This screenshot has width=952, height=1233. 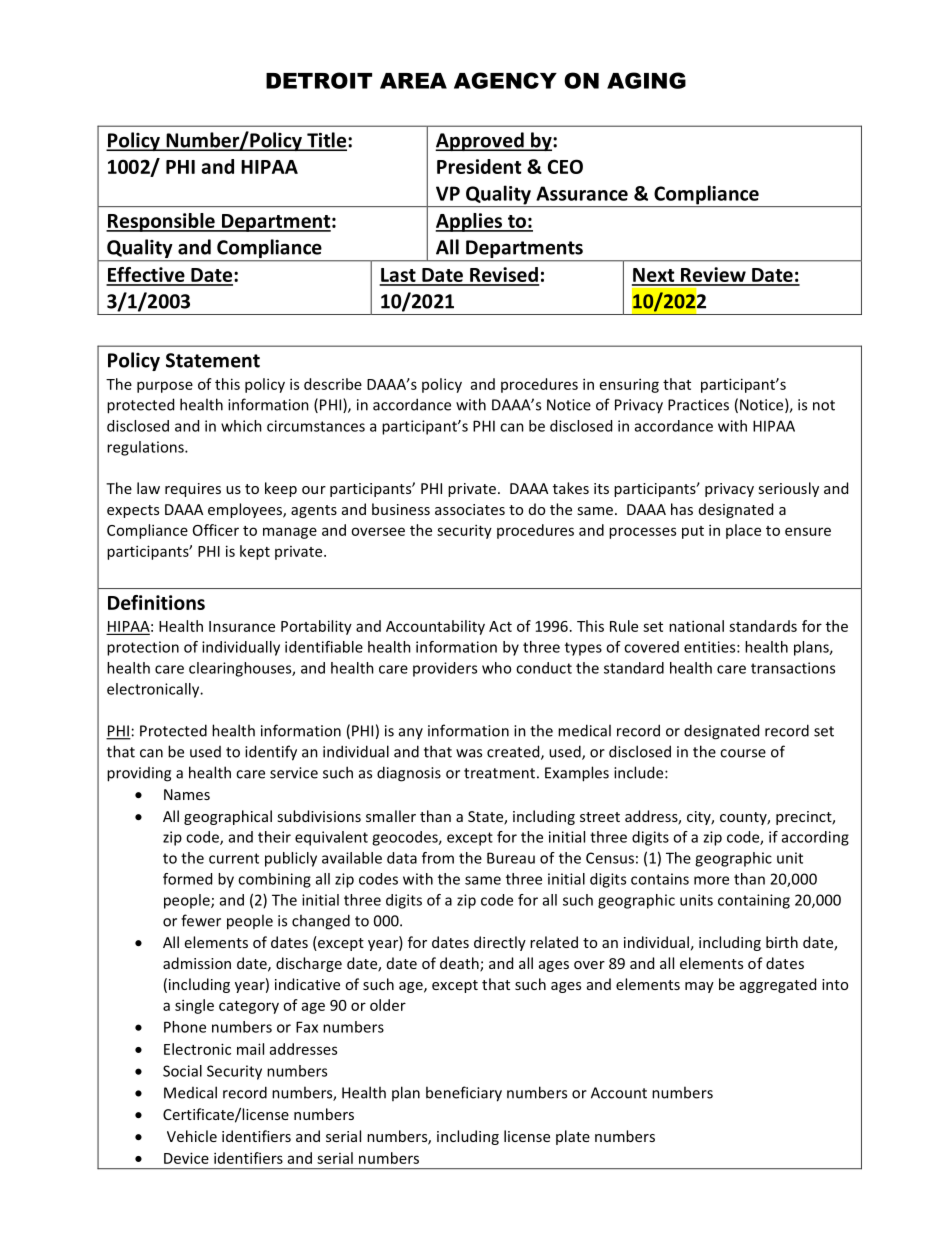 I want to click on course, so click(x=743, y=753).
